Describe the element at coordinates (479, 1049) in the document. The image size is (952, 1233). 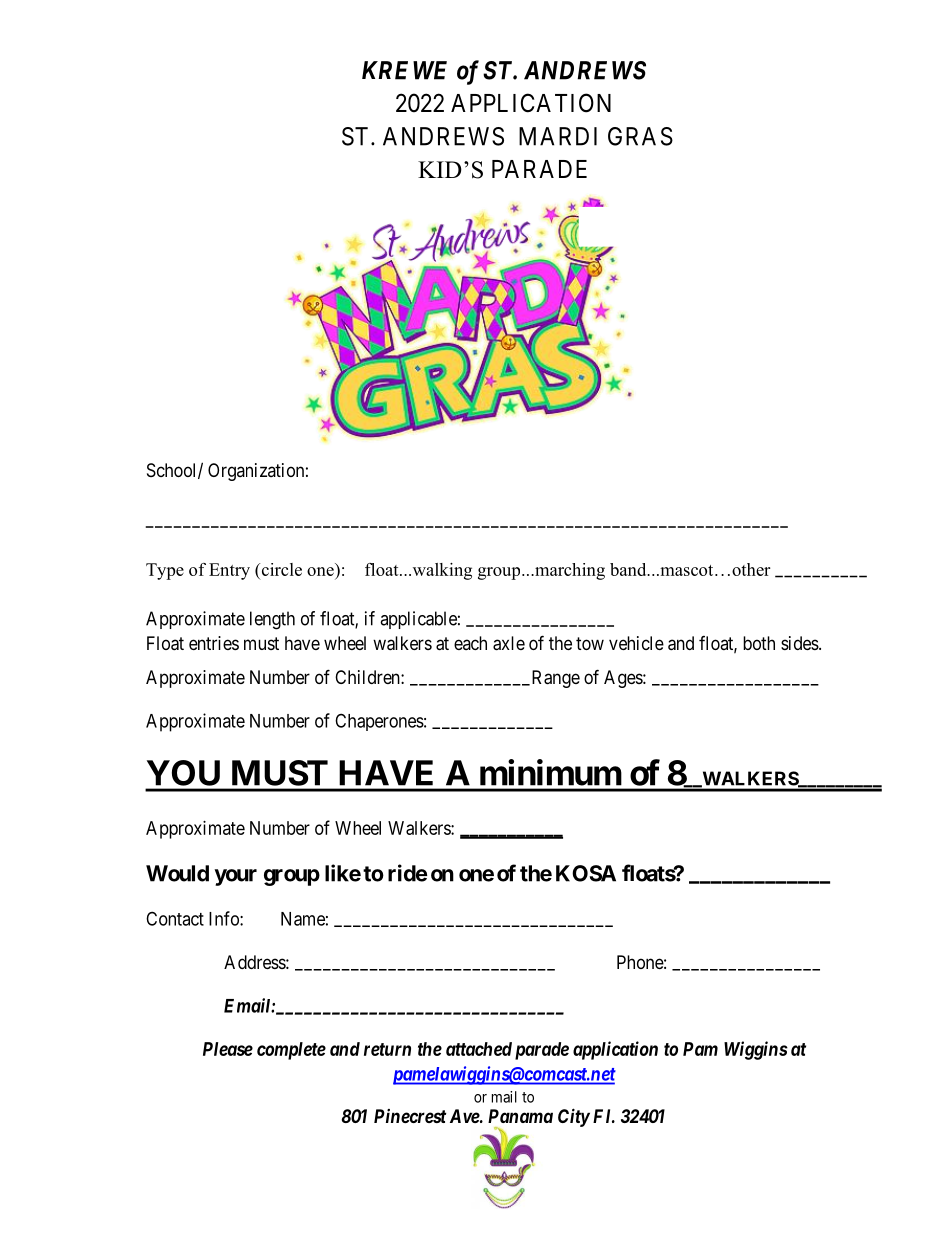
I see `attached` at that location.
